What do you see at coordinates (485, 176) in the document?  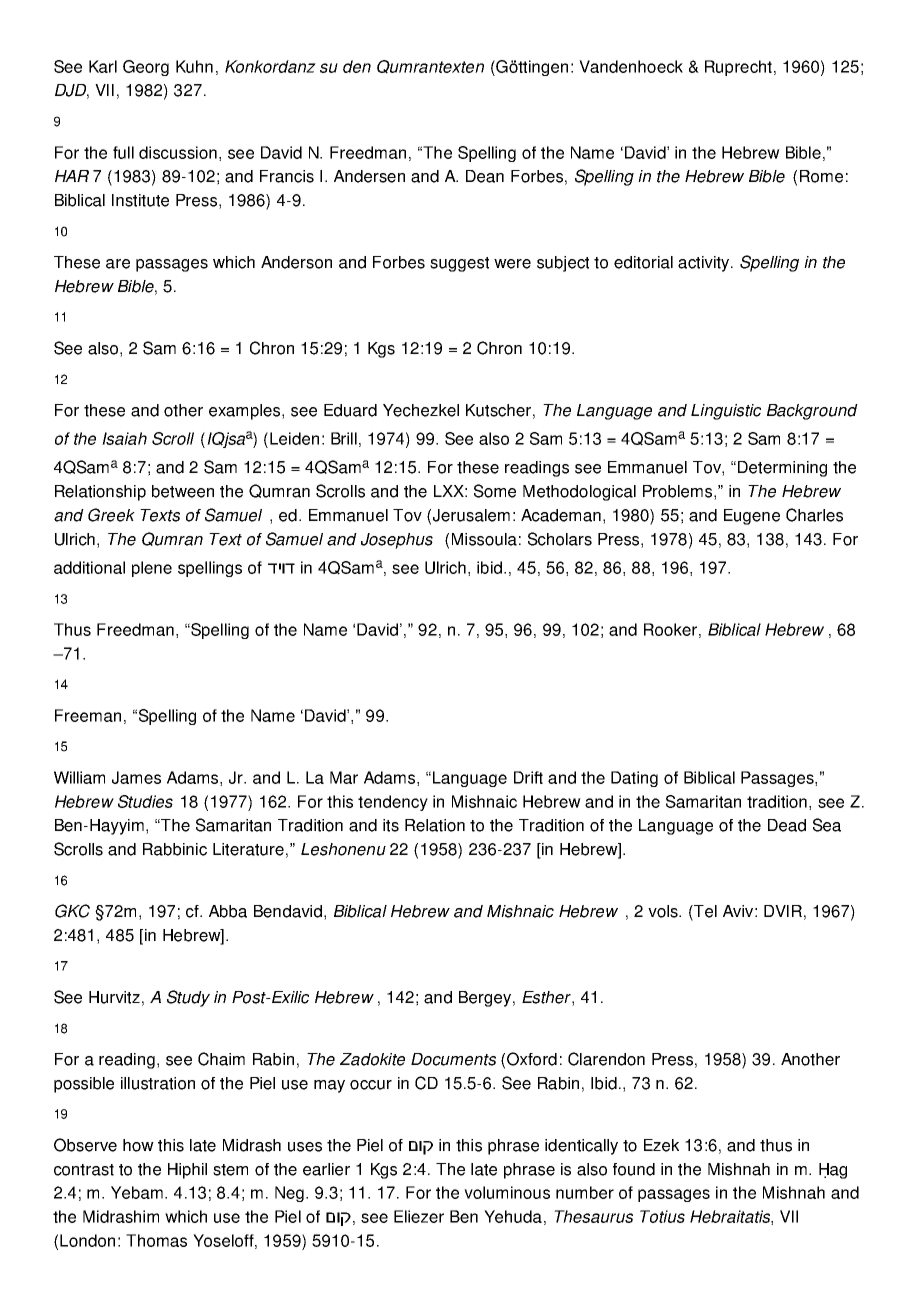 I see `Dean` at bounding box center [485, 176].
